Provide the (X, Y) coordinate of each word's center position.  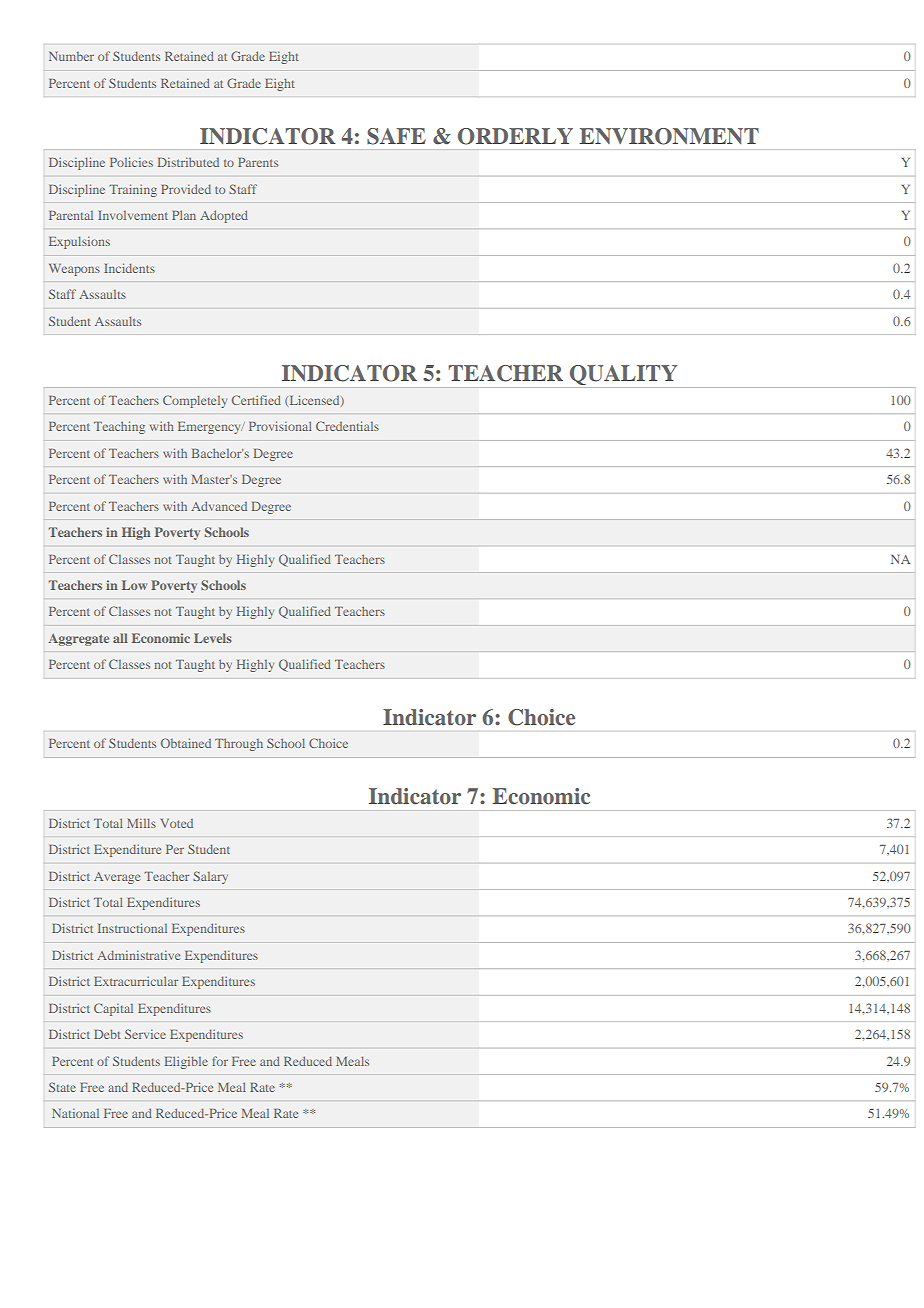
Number (71, 56)
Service (145, 1034)
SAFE (396, 136)
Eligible (186, 1062)
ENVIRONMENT (669, 136)
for (220, 1061)
